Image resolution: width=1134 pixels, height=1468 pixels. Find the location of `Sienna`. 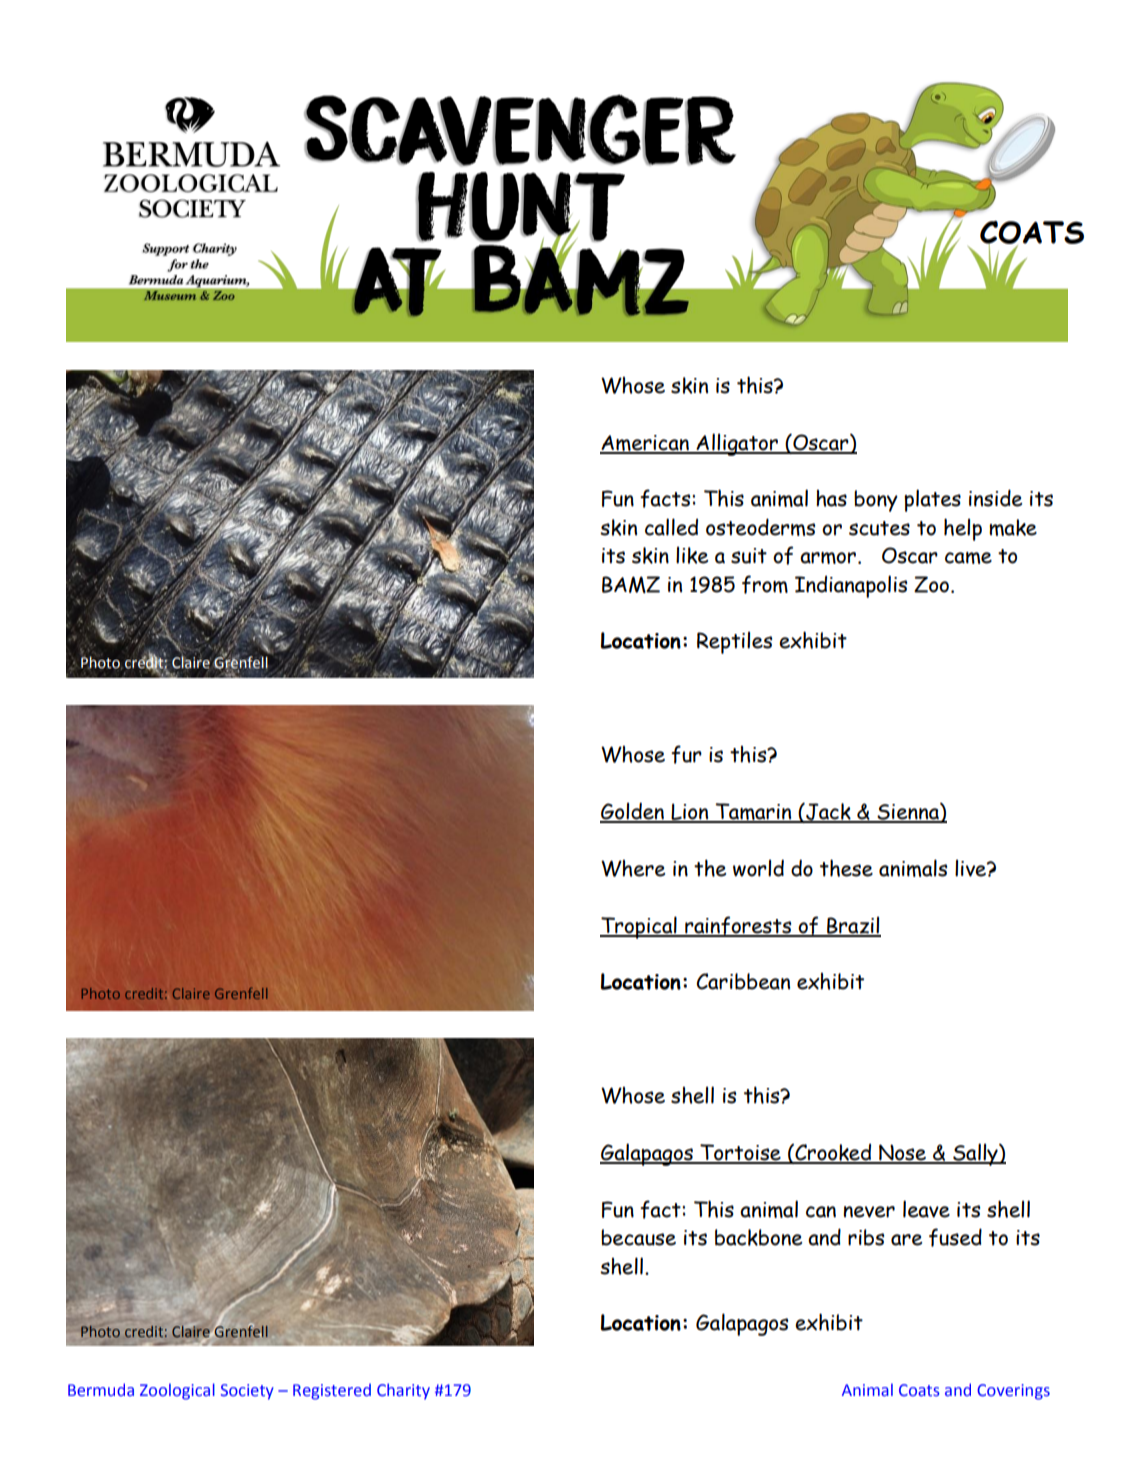

Sienna is located at coordinates (908, 812).
